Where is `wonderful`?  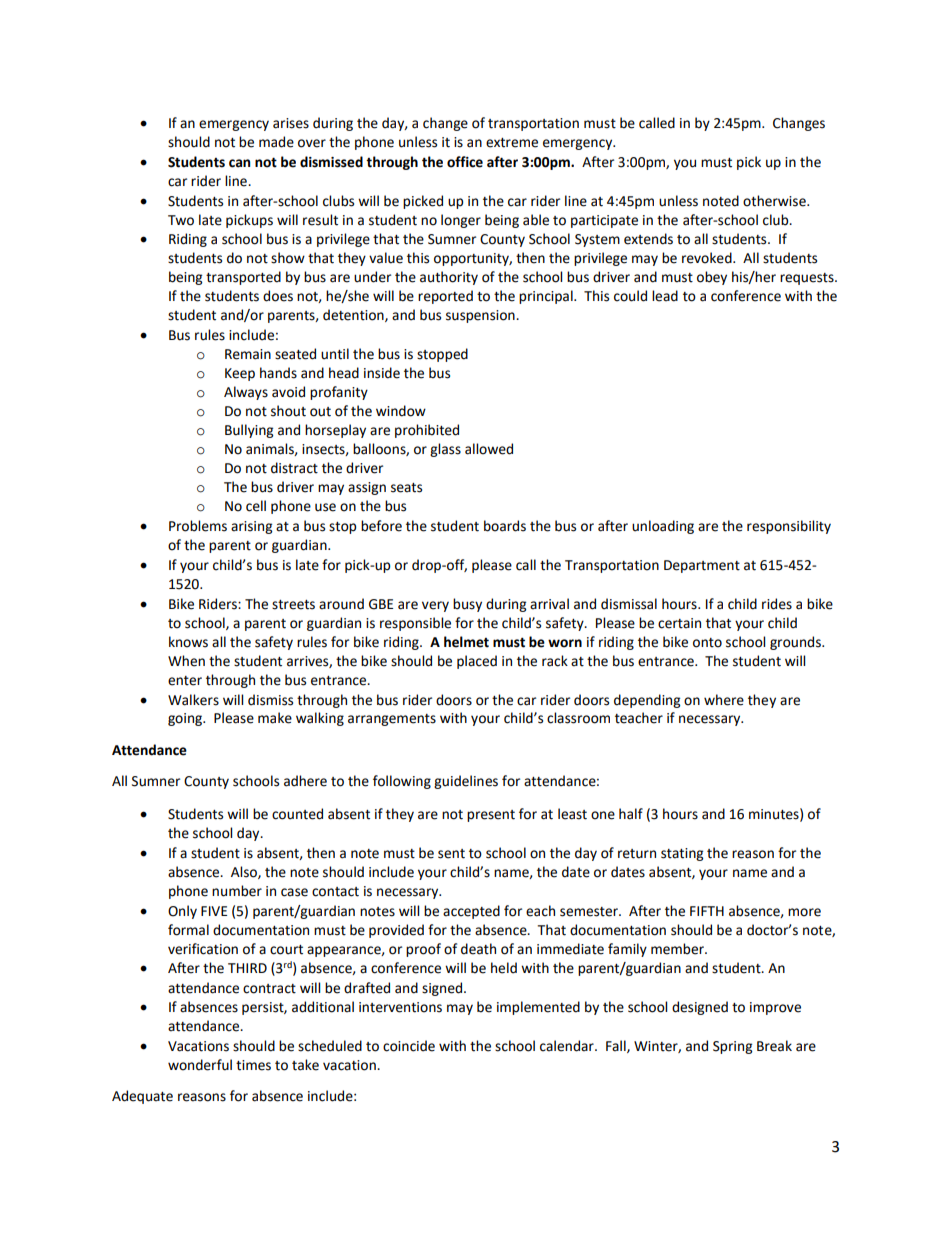 wonderful is located at coordinates (200, 1065).
